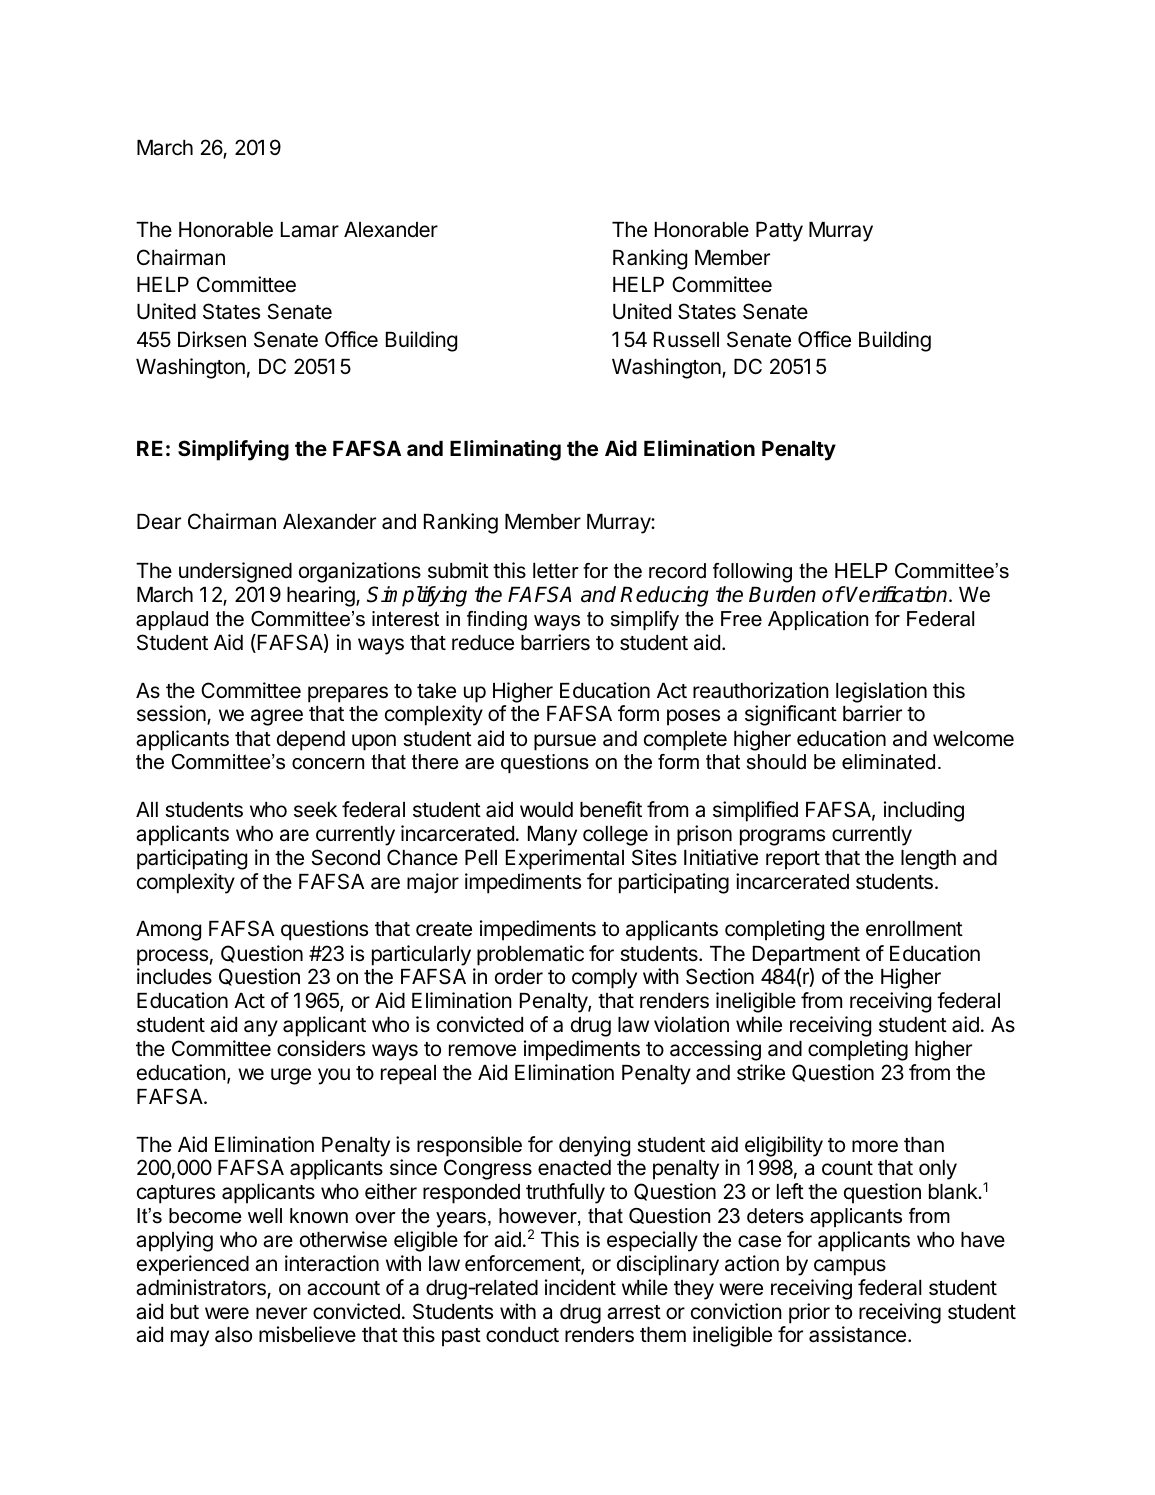 Image resolution: width=1155 pixels, height=1495 pixels. I want to click on would, so click(546, 810).
